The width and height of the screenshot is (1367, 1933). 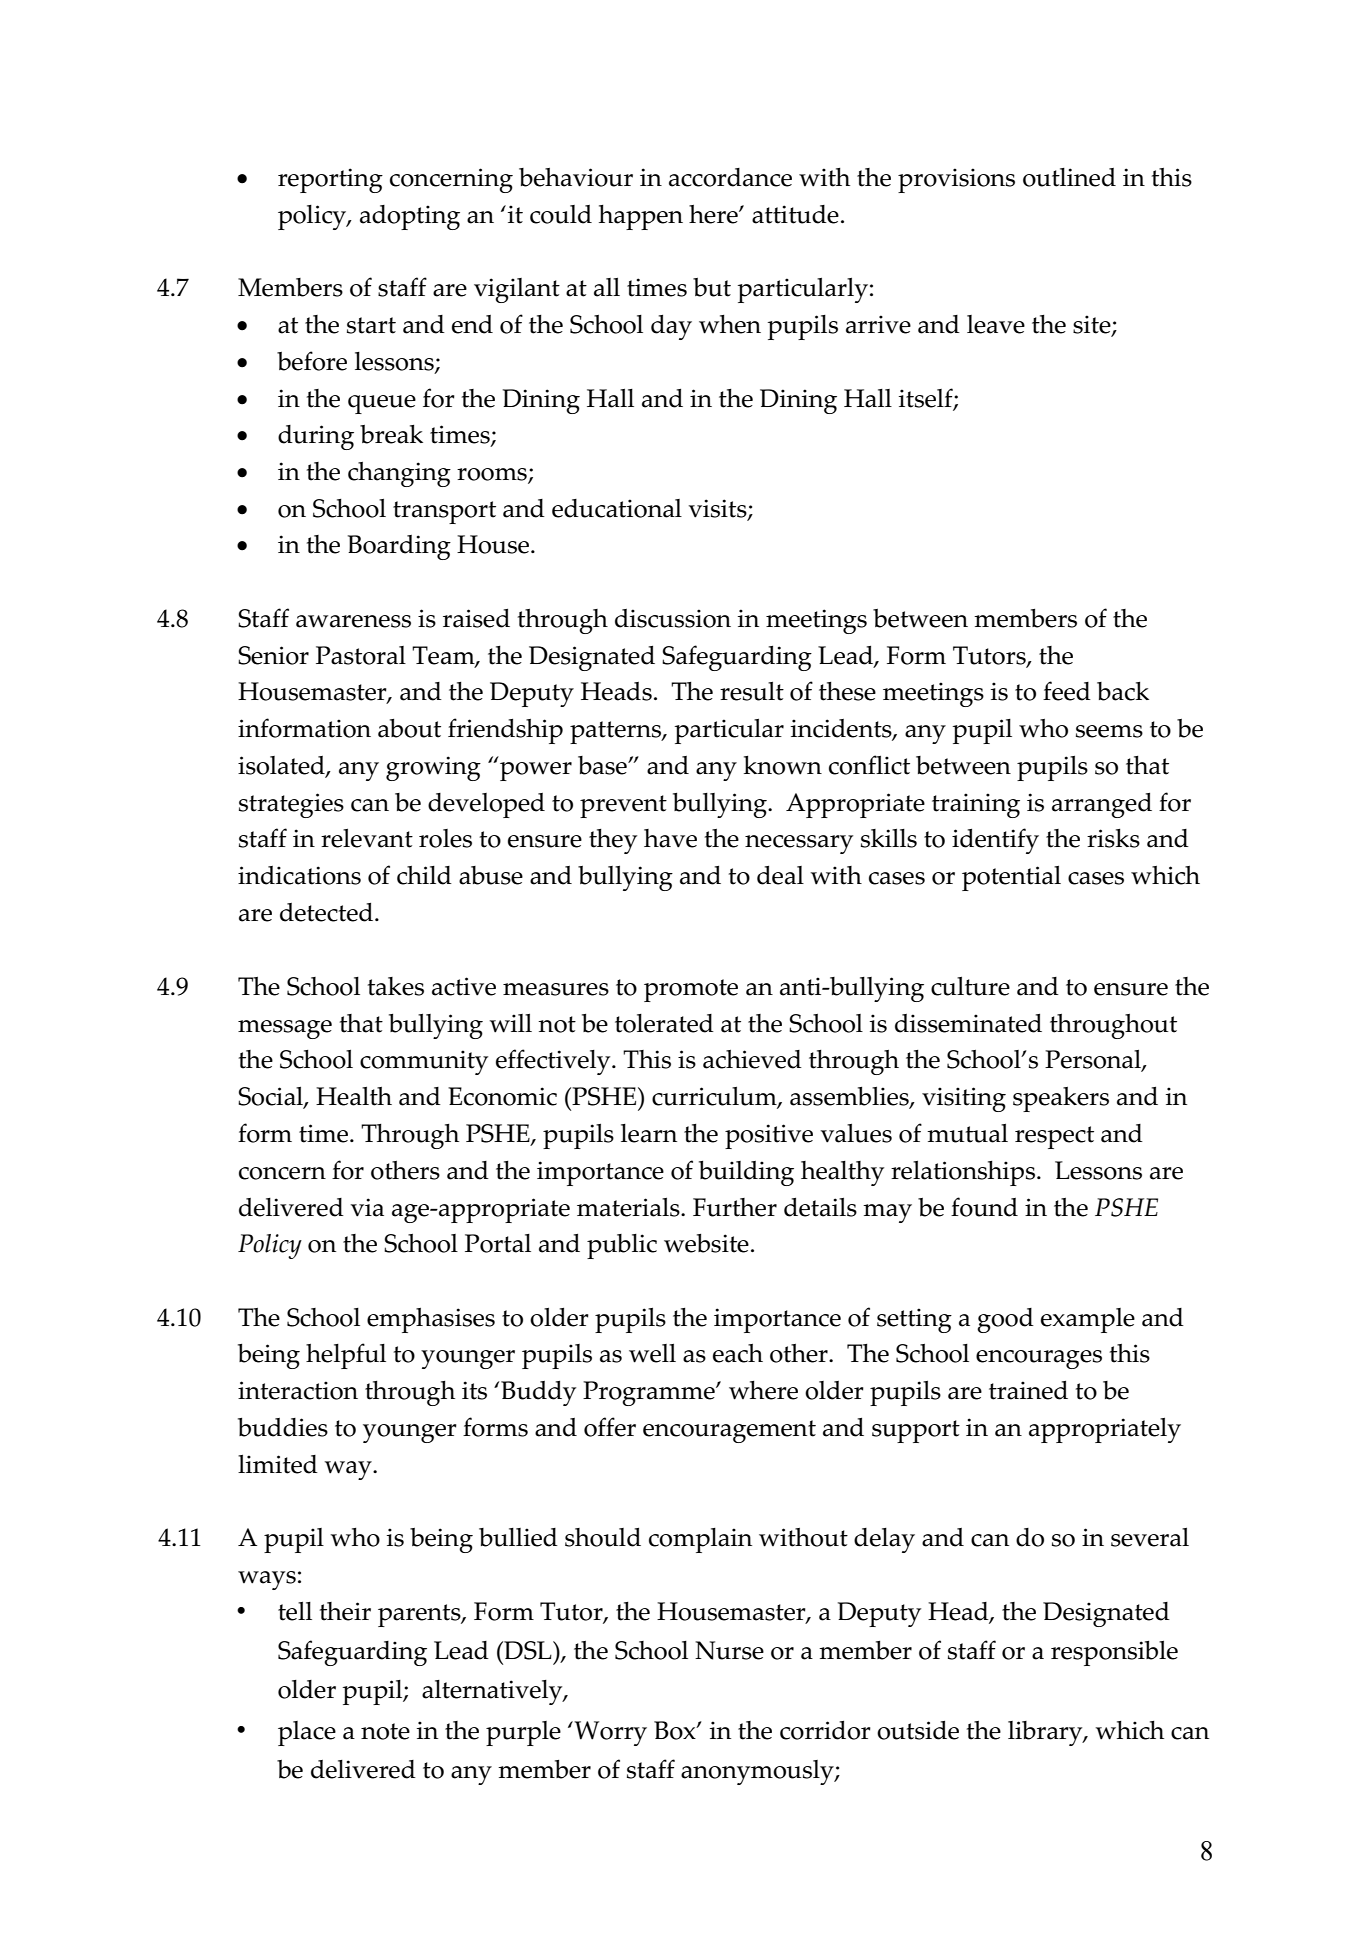 I want to click on note, so click(x=385, y=1731).
